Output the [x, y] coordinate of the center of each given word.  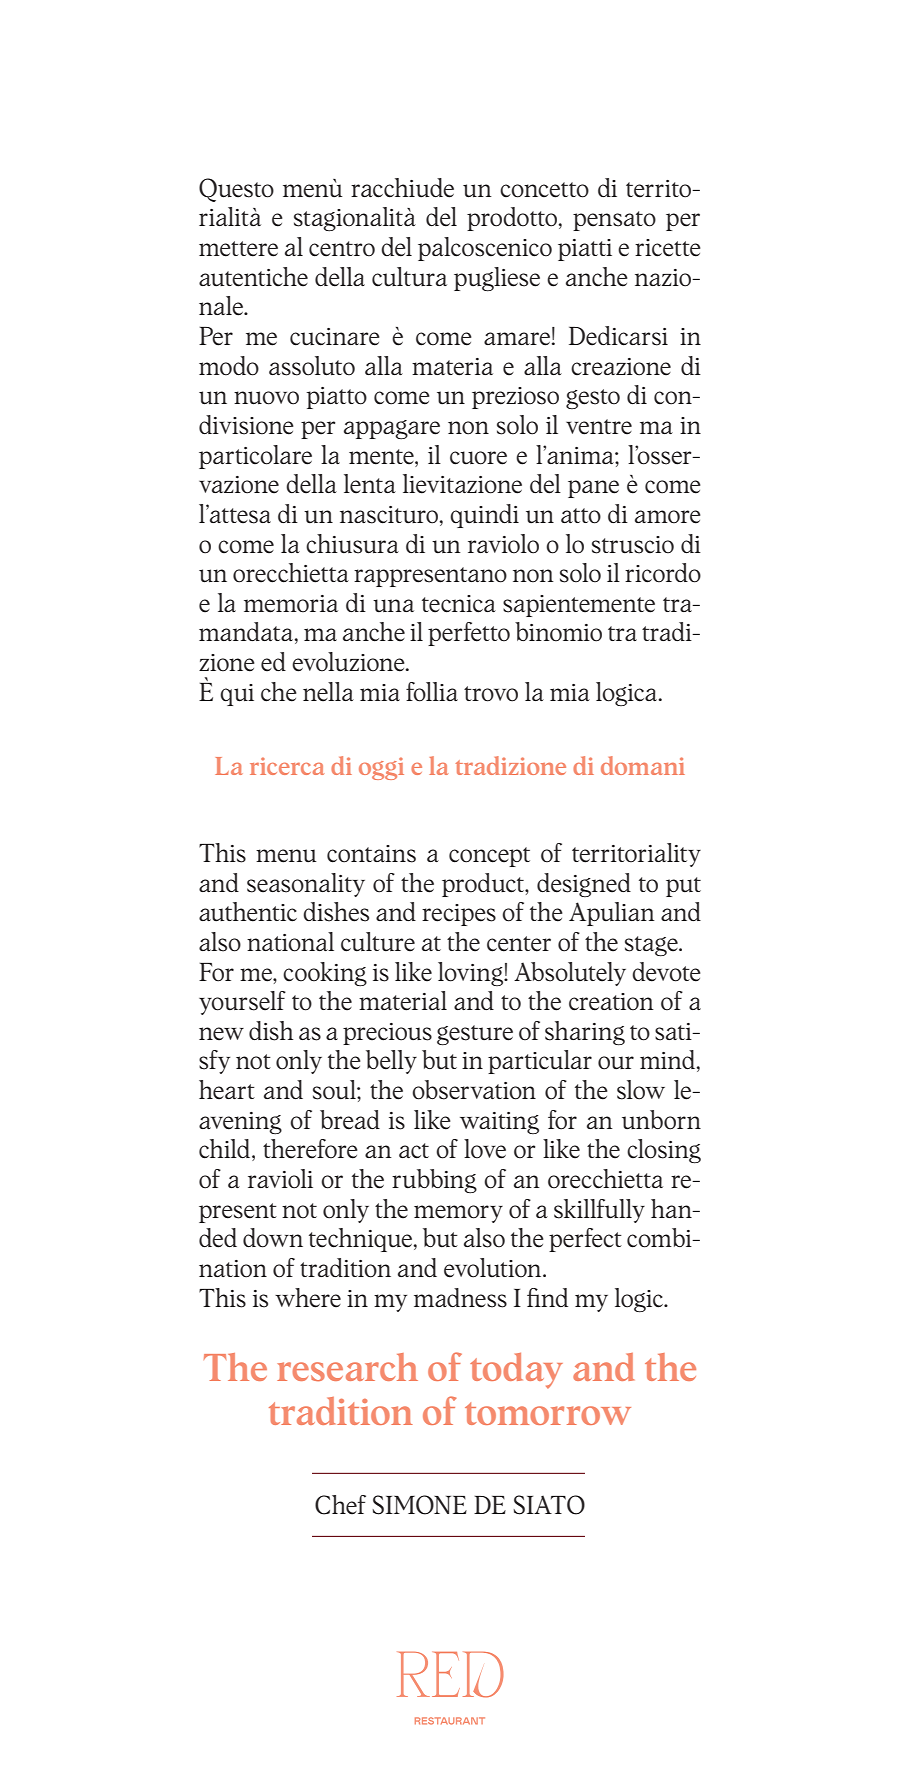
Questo [236, 190]
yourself [242, 1003]
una [393, 606]
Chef [340, 1505]
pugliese [497, 279]
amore [668, 517]
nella [328, 692]
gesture [475, 1035]
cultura [409, 277]
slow [641, 1090]
